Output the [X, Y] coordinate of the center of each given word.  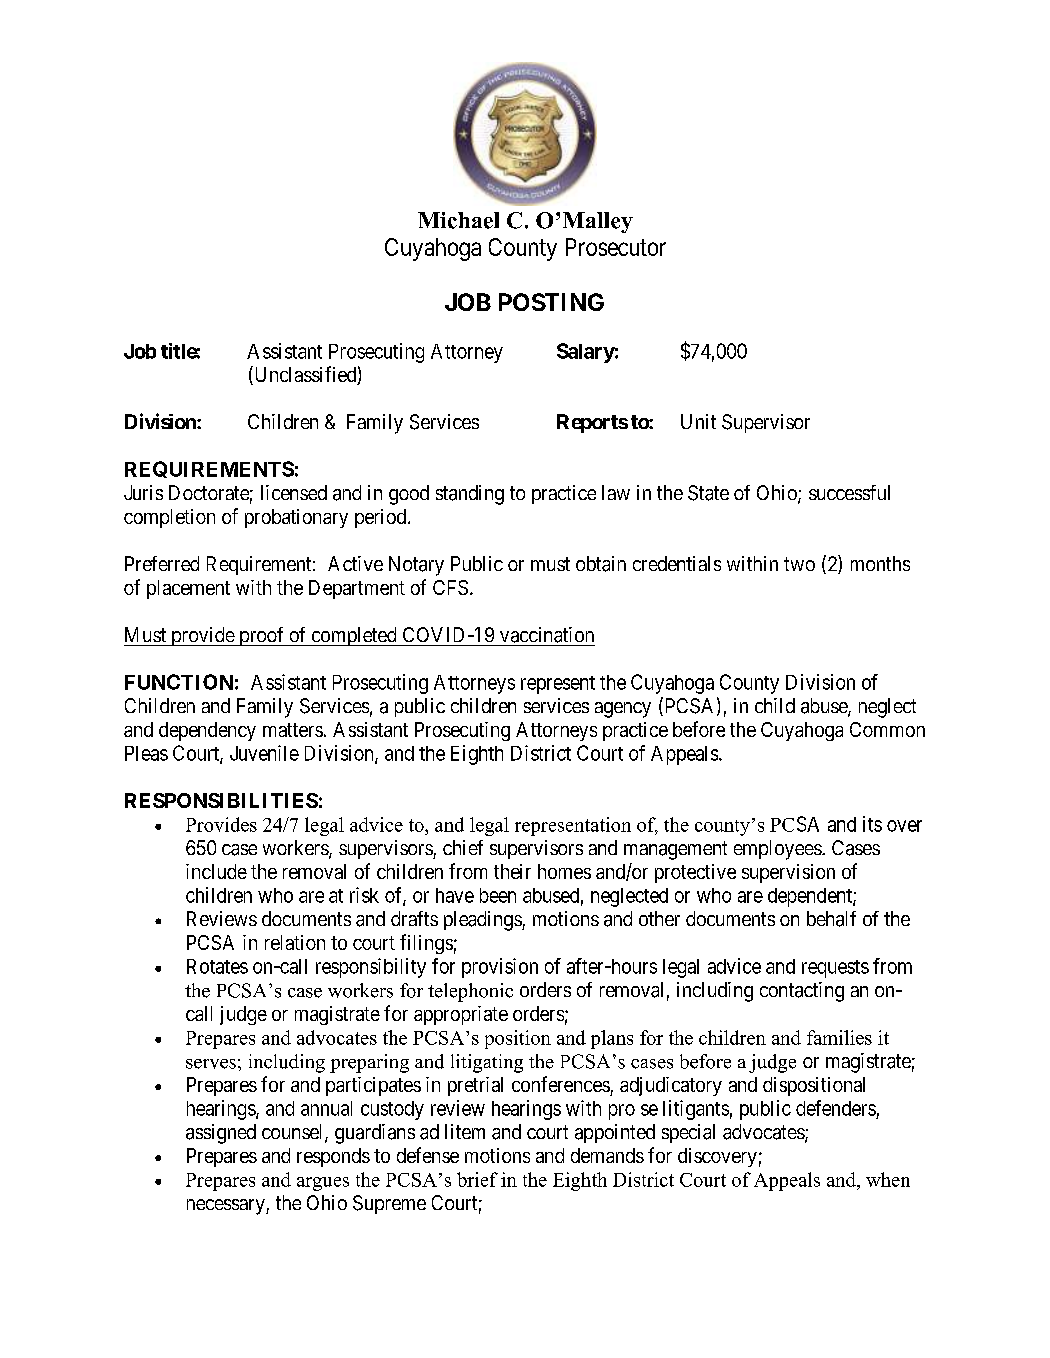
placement [188, 589]
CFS [450, 587]
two [799, 564]
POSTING [551, 302]
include [216, 871]
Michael [458, 220]
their [512, 871]
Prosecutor [616, 247]
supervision [788, 873]
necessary [227, 1207]
